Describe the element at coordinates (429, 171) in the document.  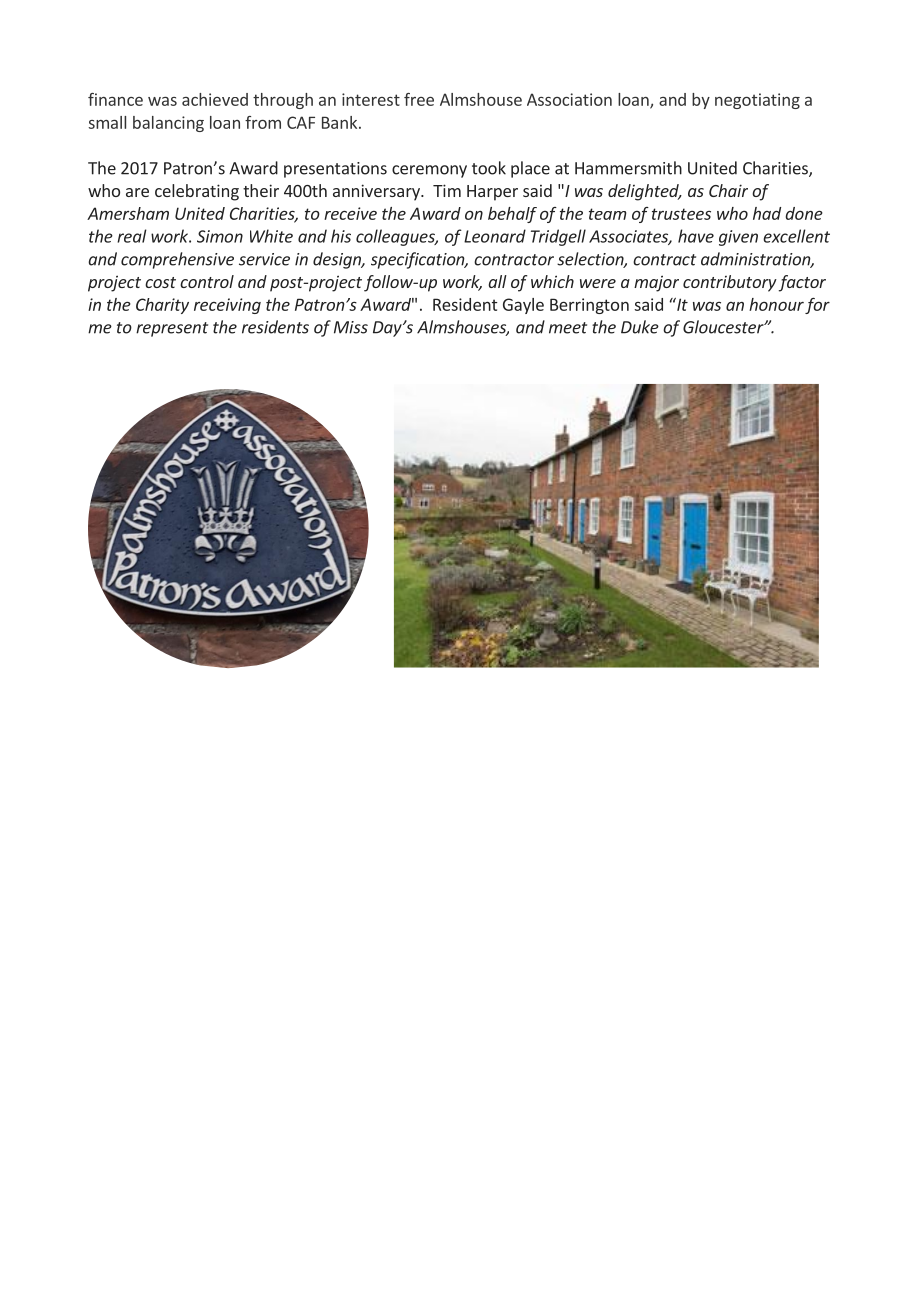
I see `ceremony` at that location.
